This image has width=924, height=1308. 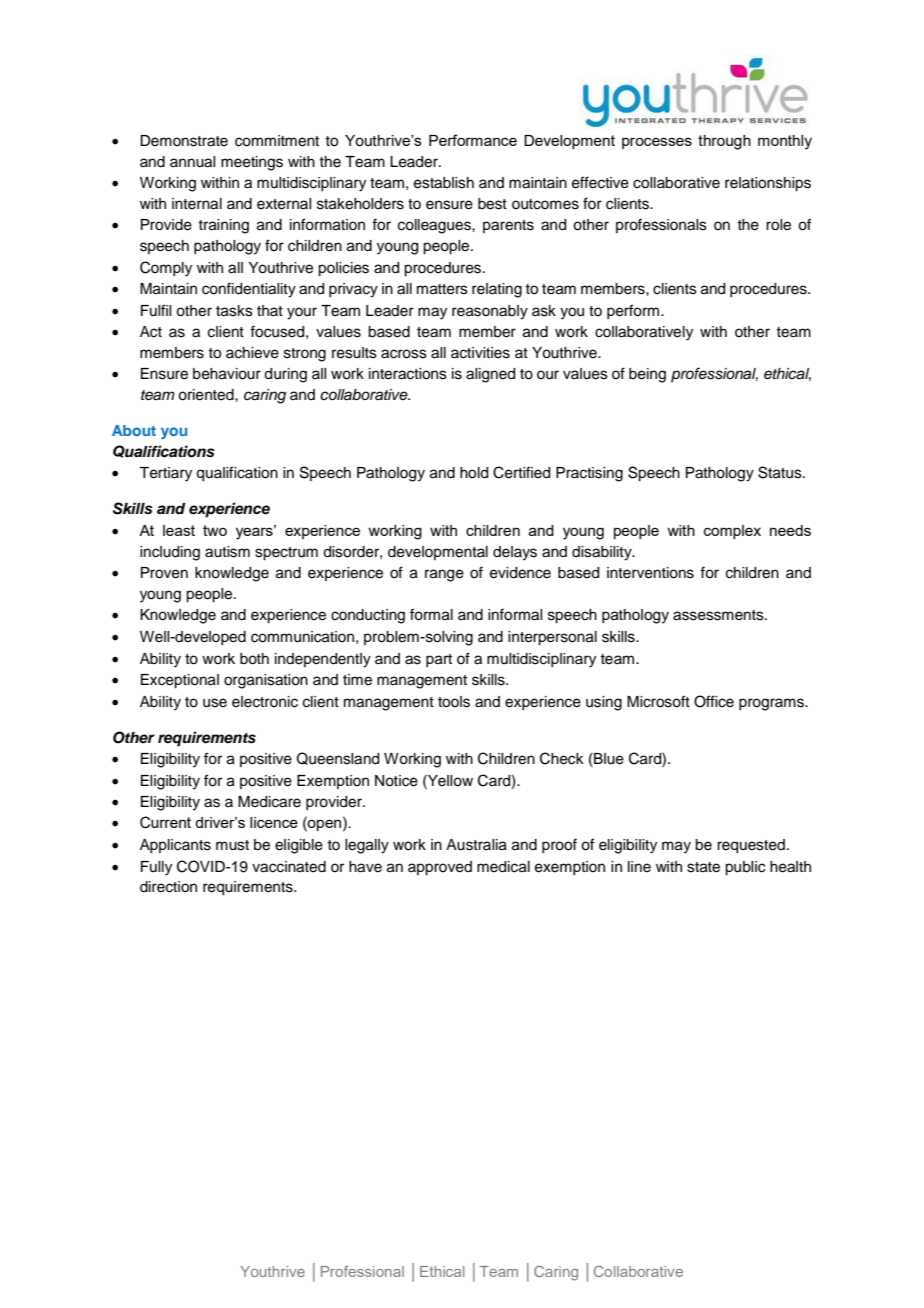 I want to click on state, so click(x=703, y=867).
